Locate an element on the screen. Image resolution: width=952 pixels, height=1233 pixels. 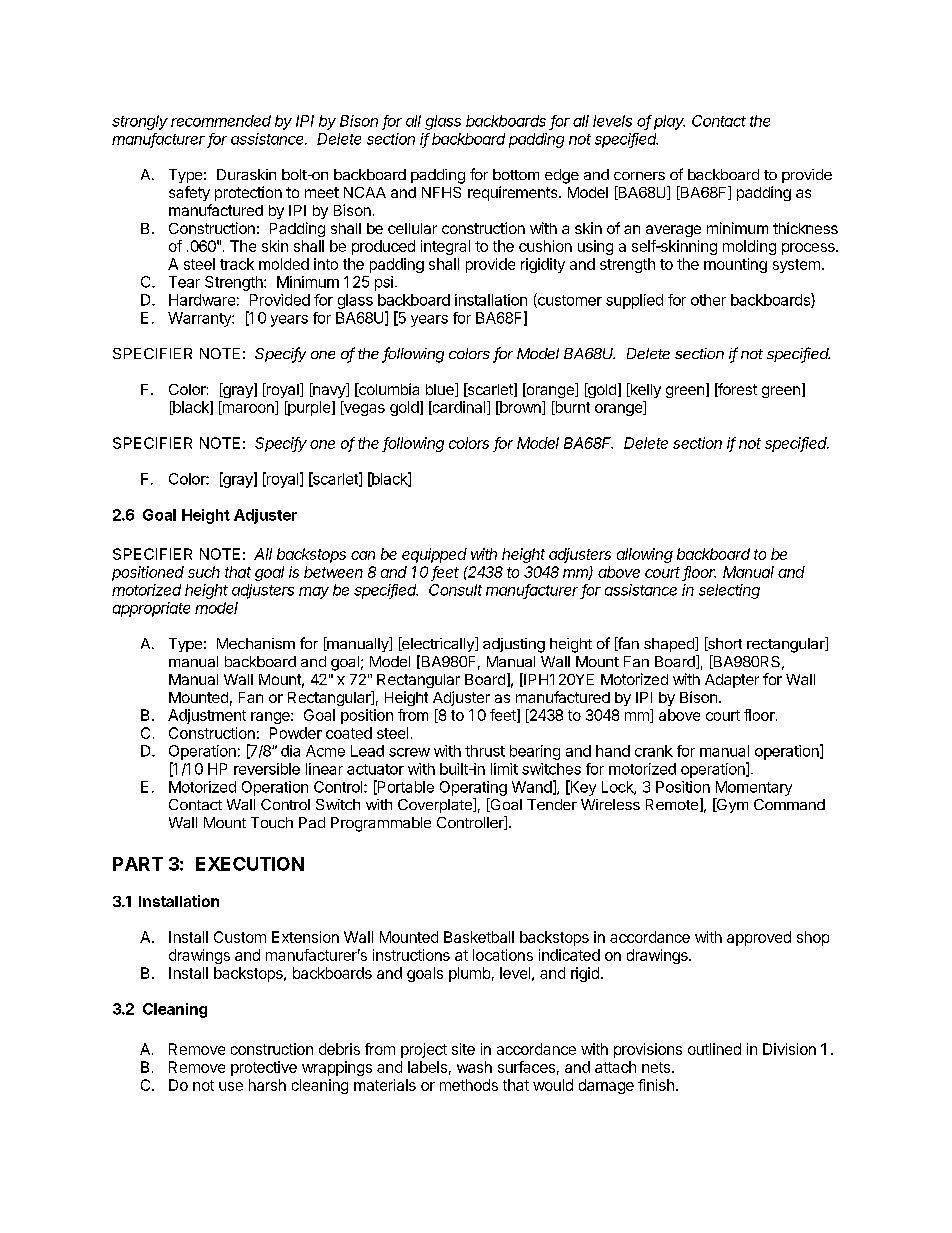
use is located at coordinates (231, 1086).
